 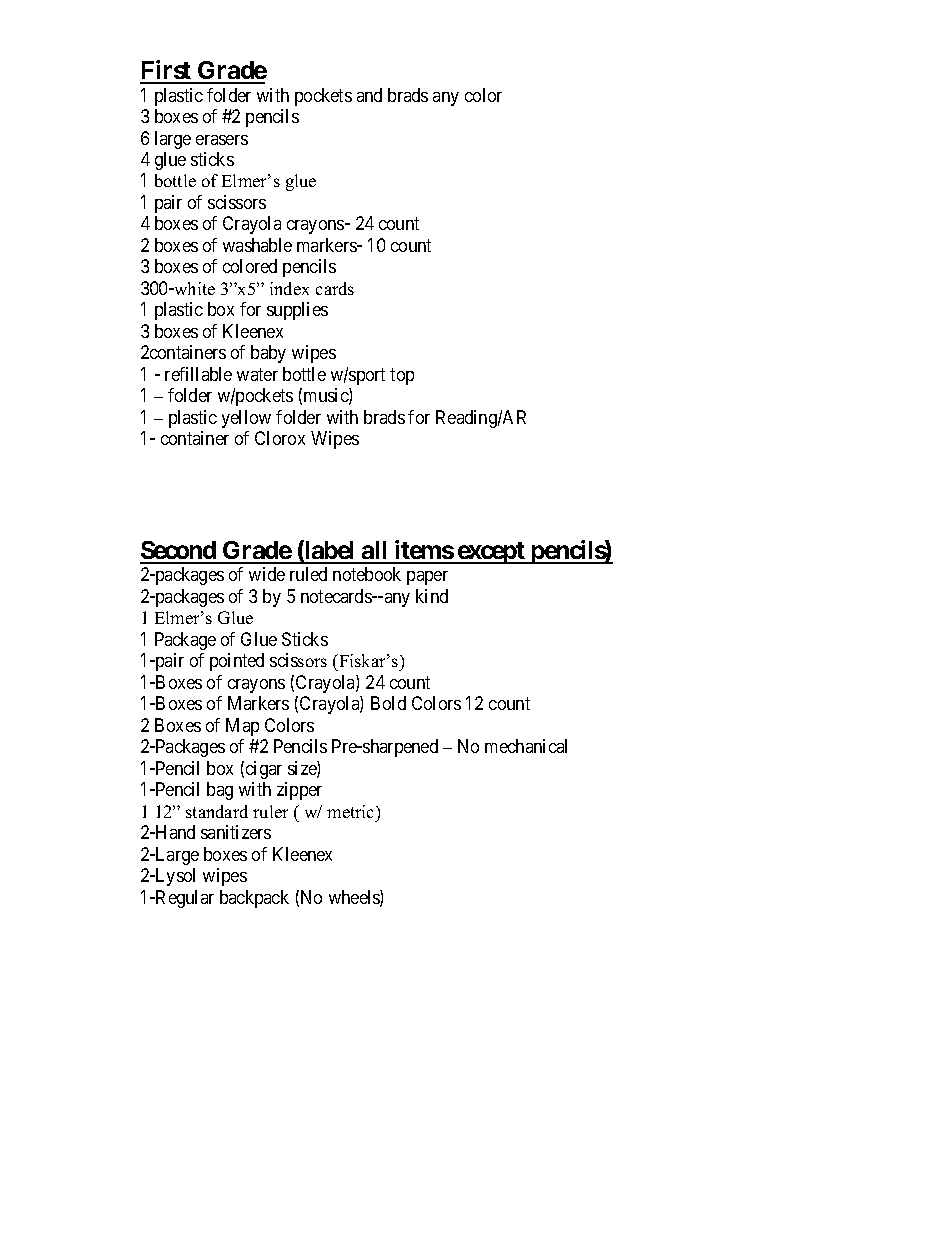 I want to click on kind, so click(x=432, y=596).
